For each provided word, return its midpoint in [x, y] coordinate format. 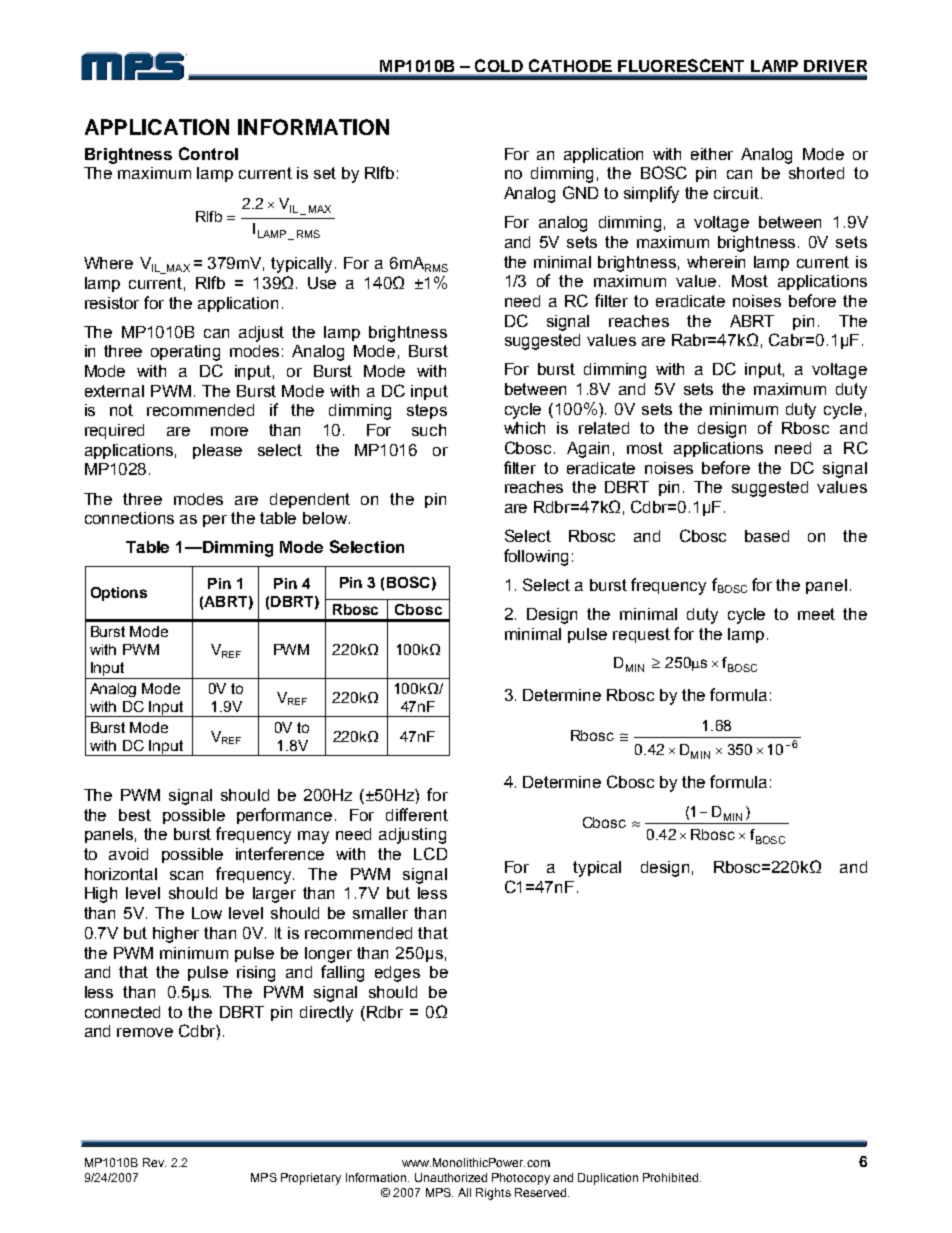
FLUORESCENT [681, 65]
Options [119, 594]
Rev [154, 1162]
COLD [499, 65]
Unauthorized [451, 1177]
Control [208, 153]
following [536, 557]
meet [816, 614]
